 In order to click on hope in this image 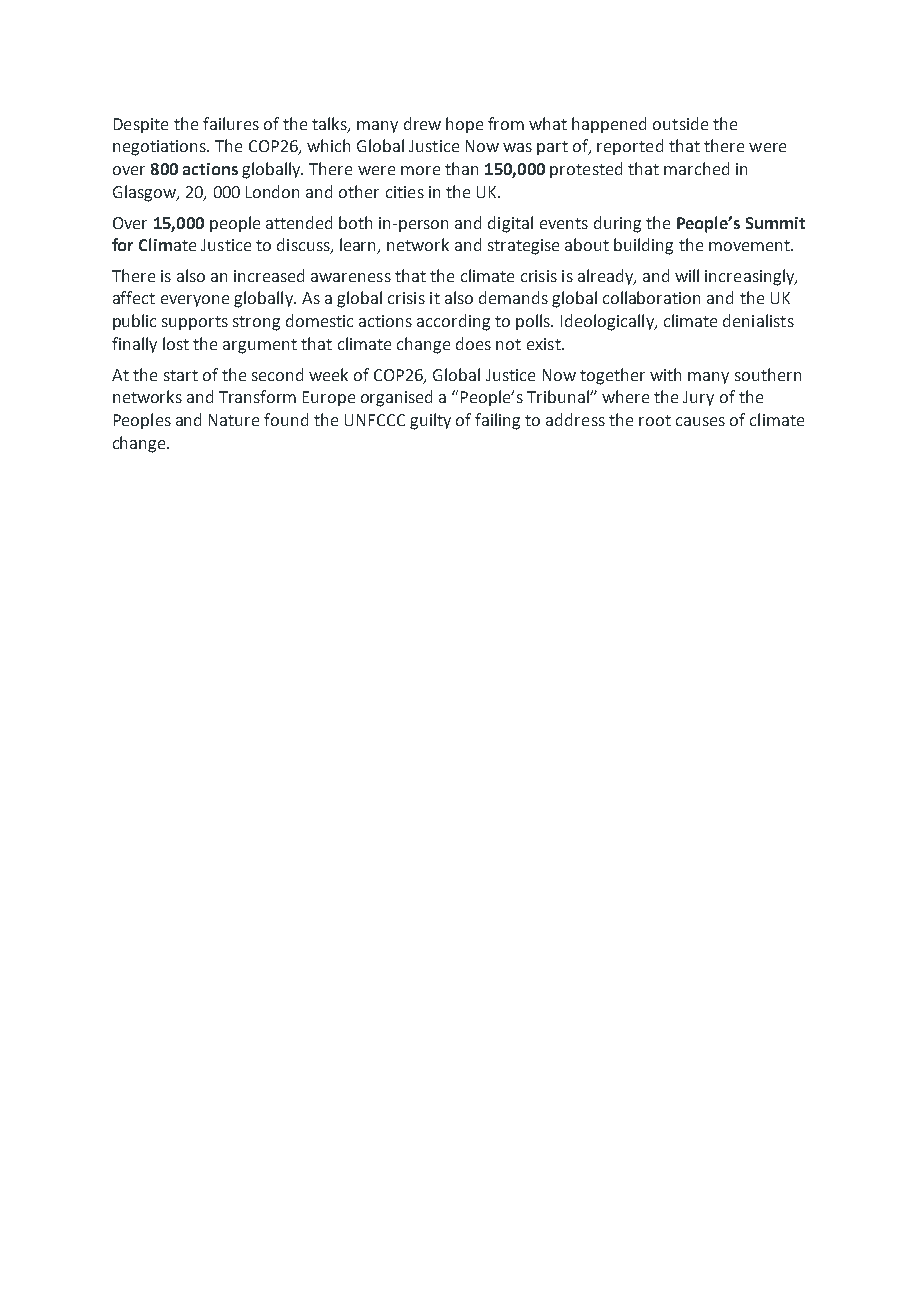, I will do `click(464, 125)`.
